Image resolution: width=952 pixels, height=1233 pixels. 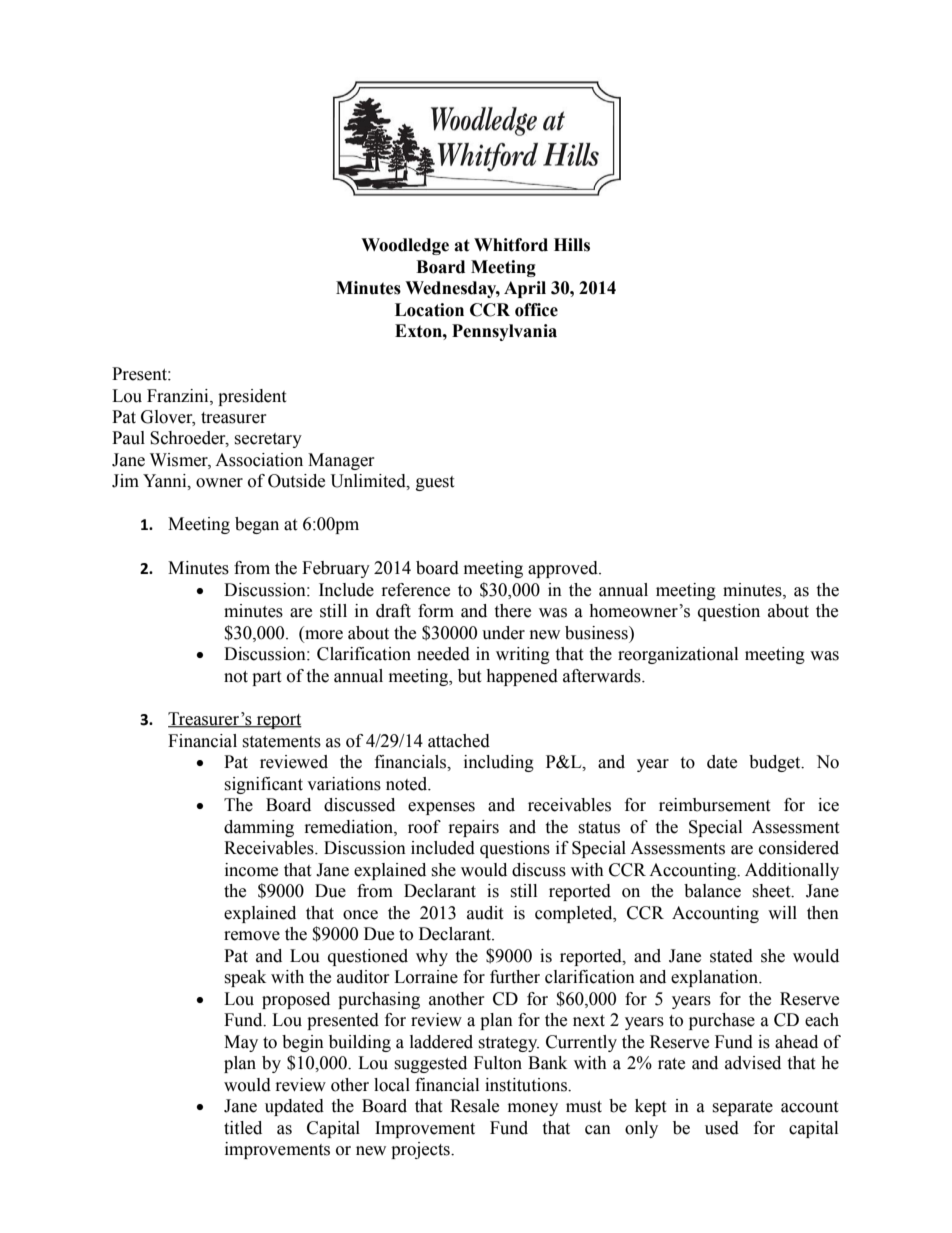 What do you see at coordinates (525, 289) in the screenshot?
I see `April` at bounding box center [525, 289].
